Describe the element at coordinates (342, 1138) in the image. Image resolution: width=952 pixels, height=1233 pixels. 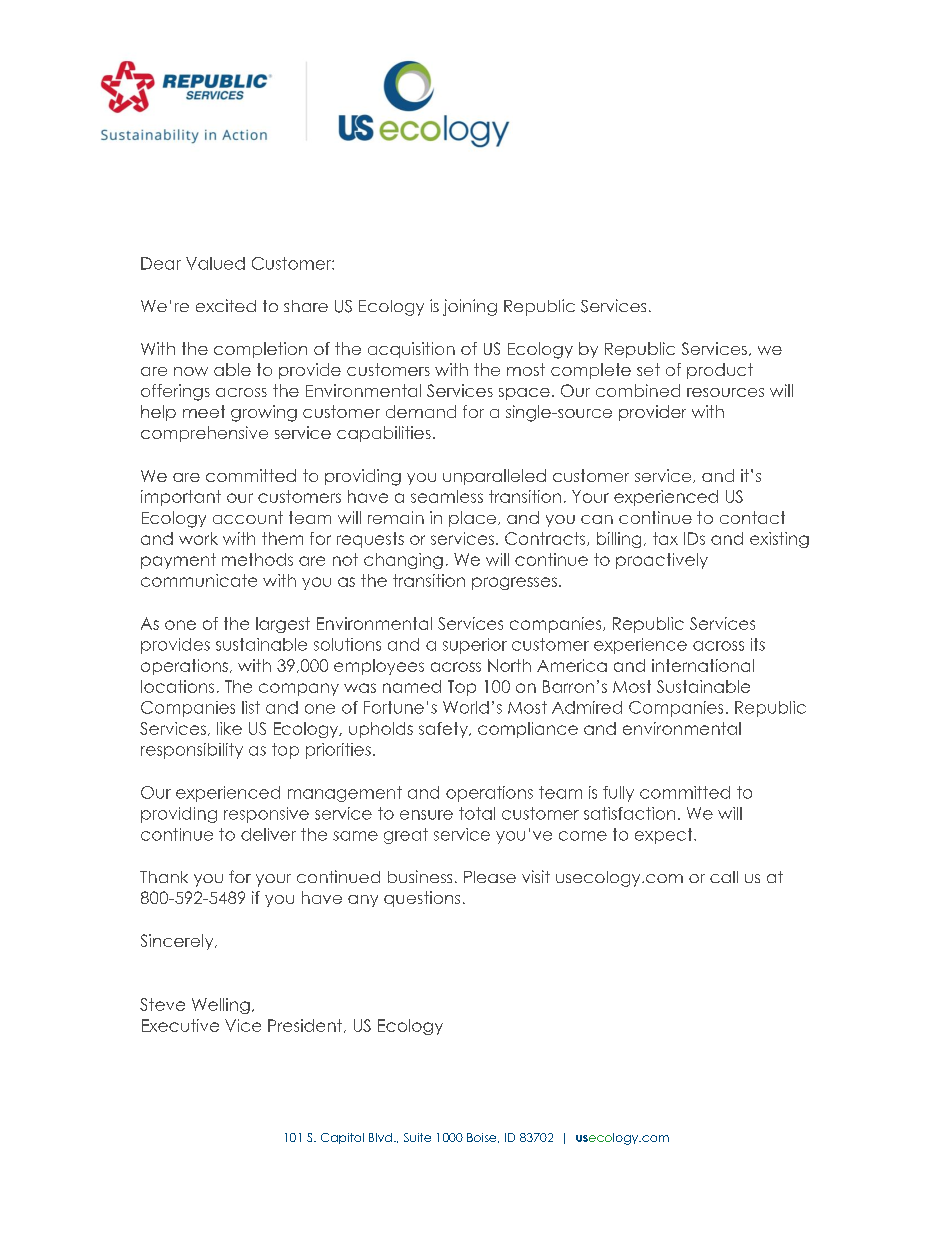
I see `Capitol` at that location.
